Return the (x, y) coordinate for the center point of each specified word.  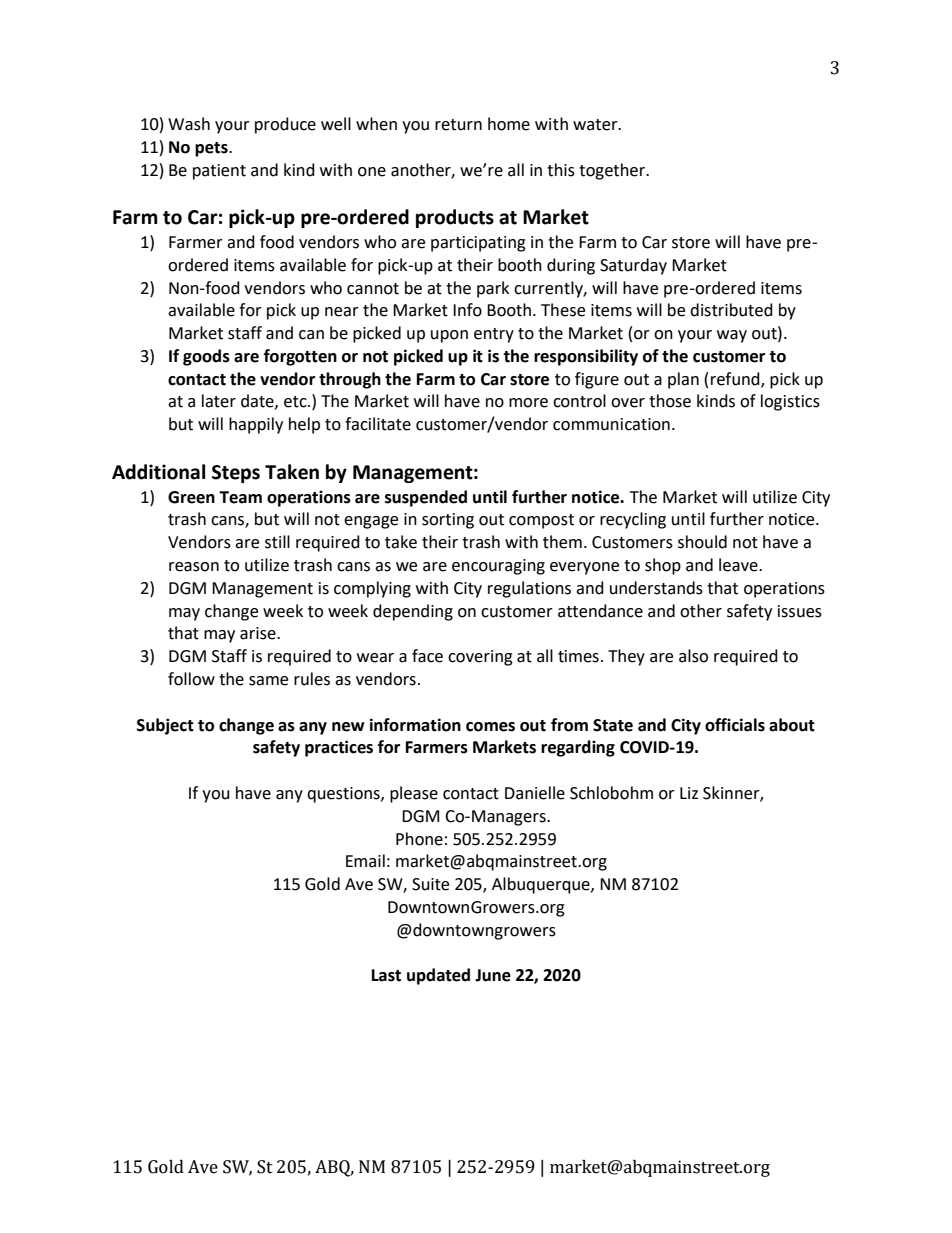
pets (212, 149)
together (613, 171)
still (277, 542)
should (702, 542)
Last (386, 975)
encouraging (498, 567)
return (458, 125)
